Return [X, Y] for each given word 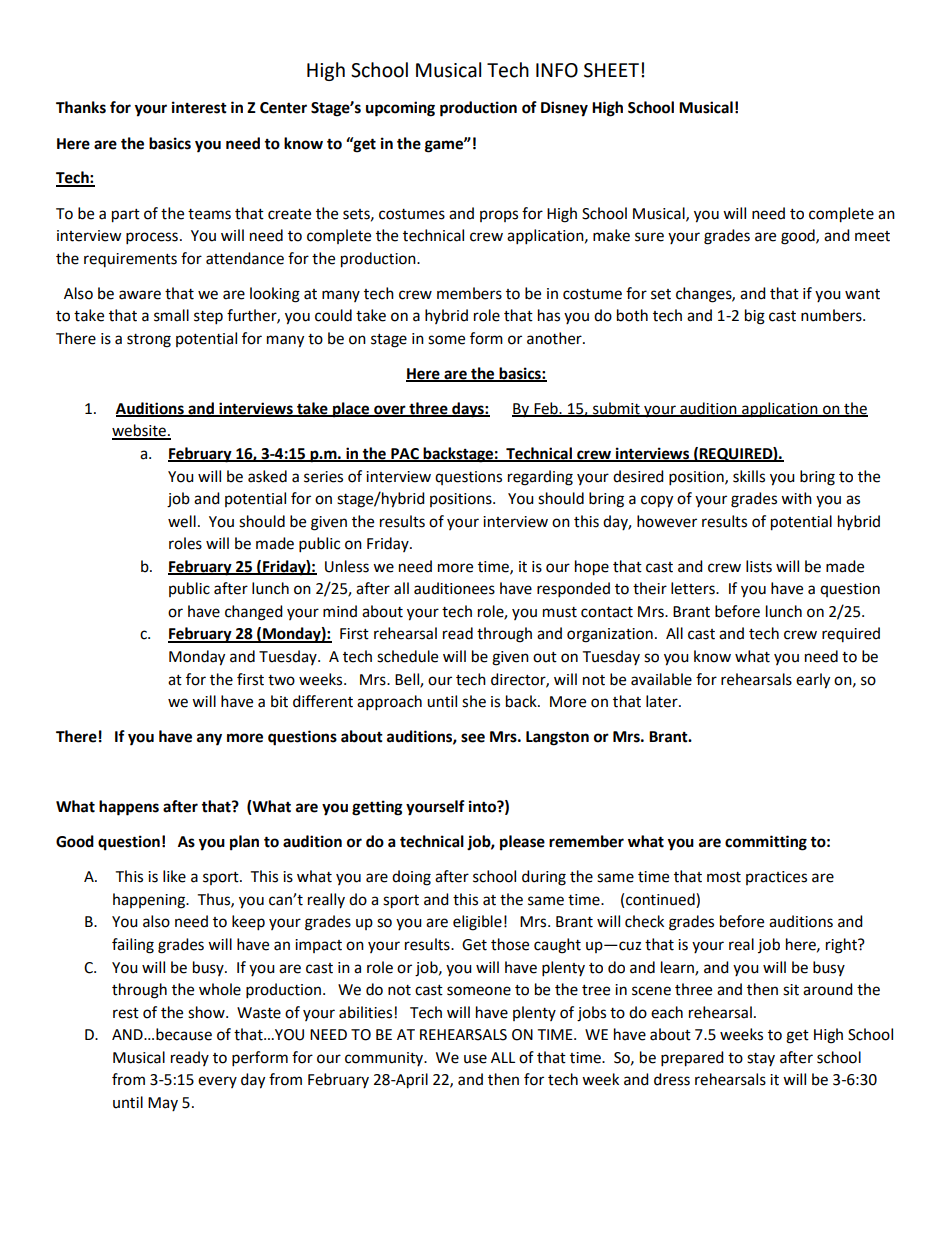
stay [761, 1059]
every [217, 1082]
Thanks [81, 107]
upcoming [400, 109]
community [385, 1059]
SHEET [613, 70]
